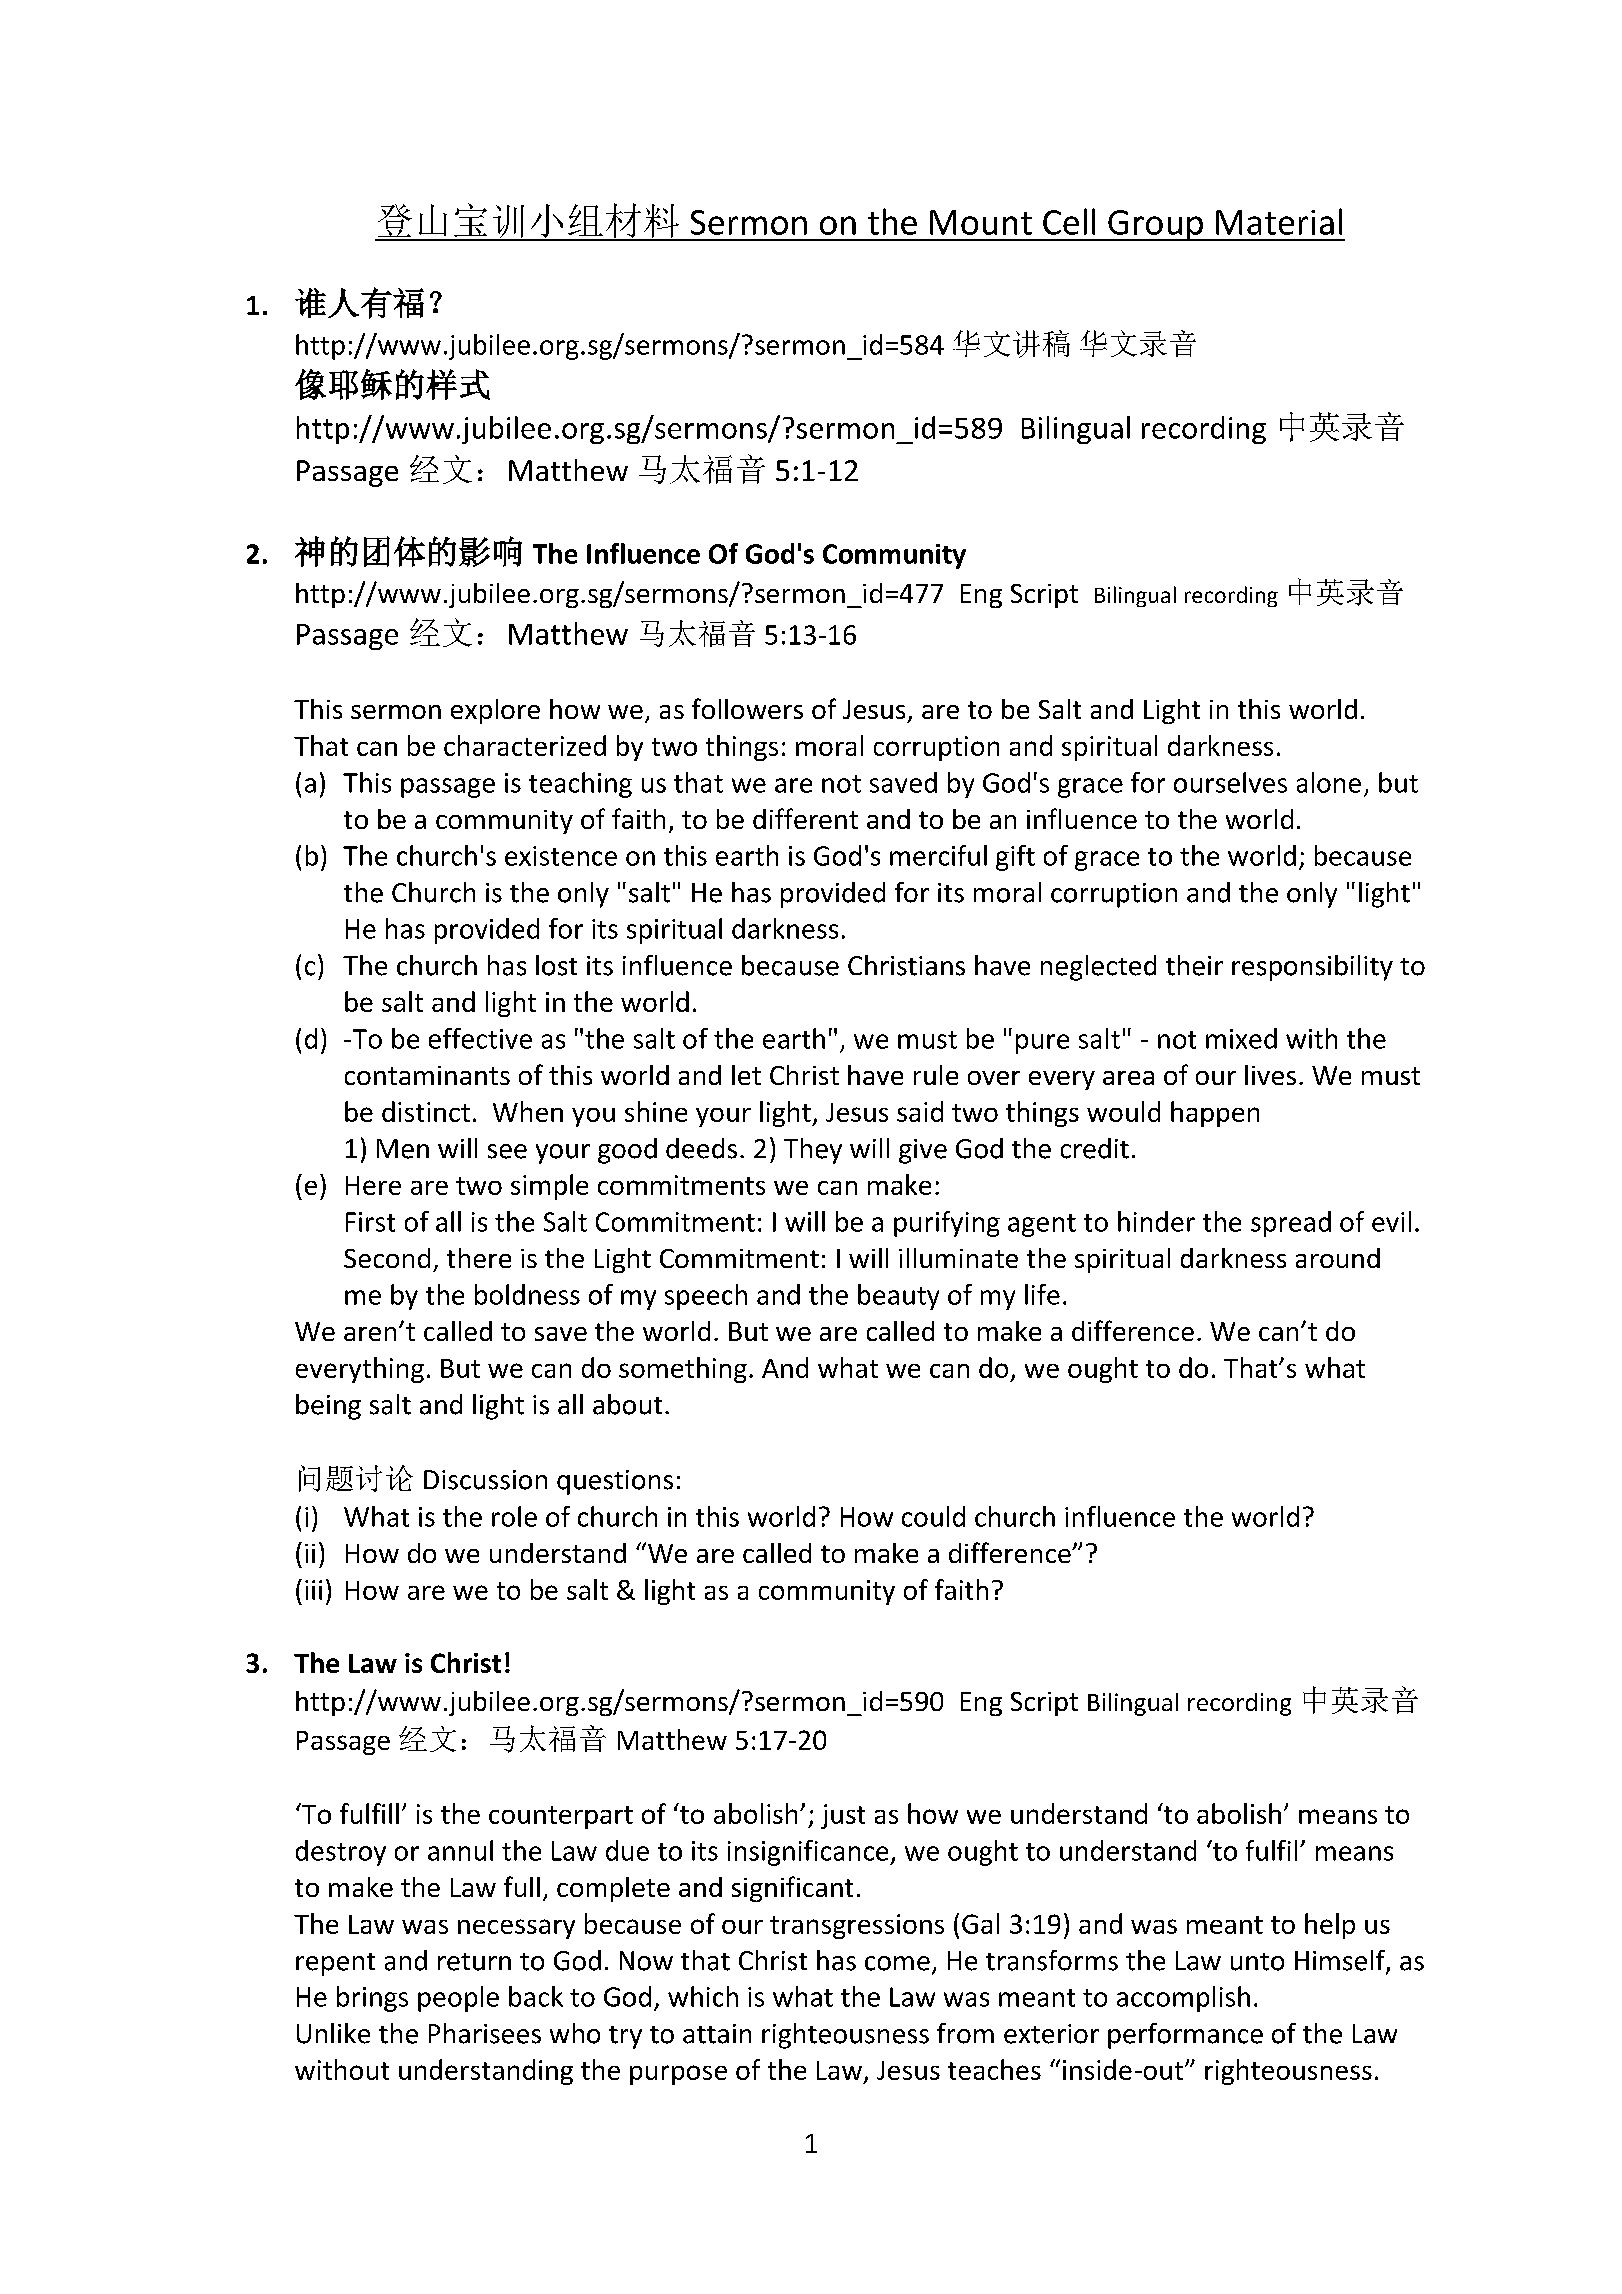 Image resolution: width=1622 pixels, height=2294 pixels. I want to click on ourselves, so click(1230, 782).
